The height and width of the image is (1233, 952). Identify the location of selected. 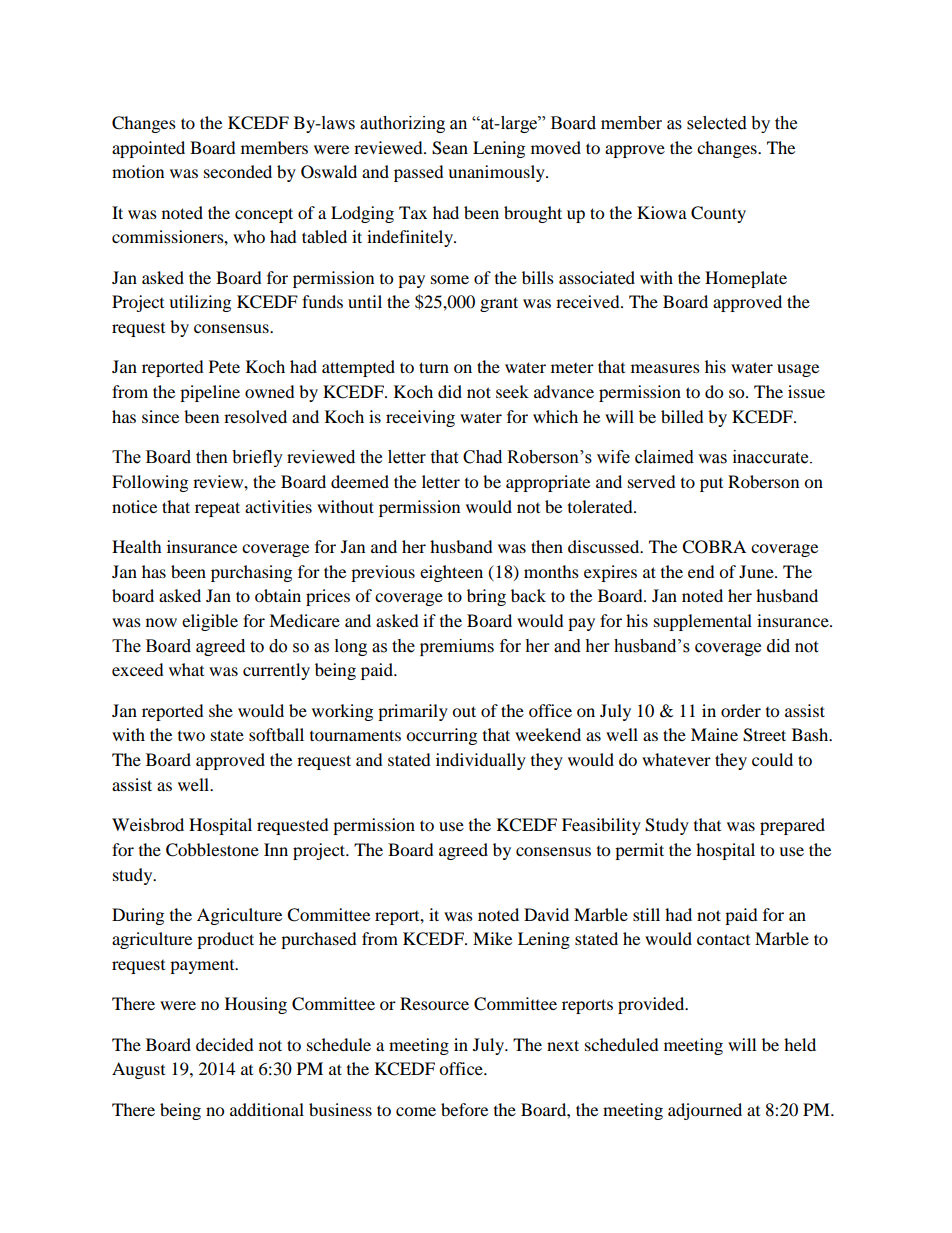
(717, 123).
